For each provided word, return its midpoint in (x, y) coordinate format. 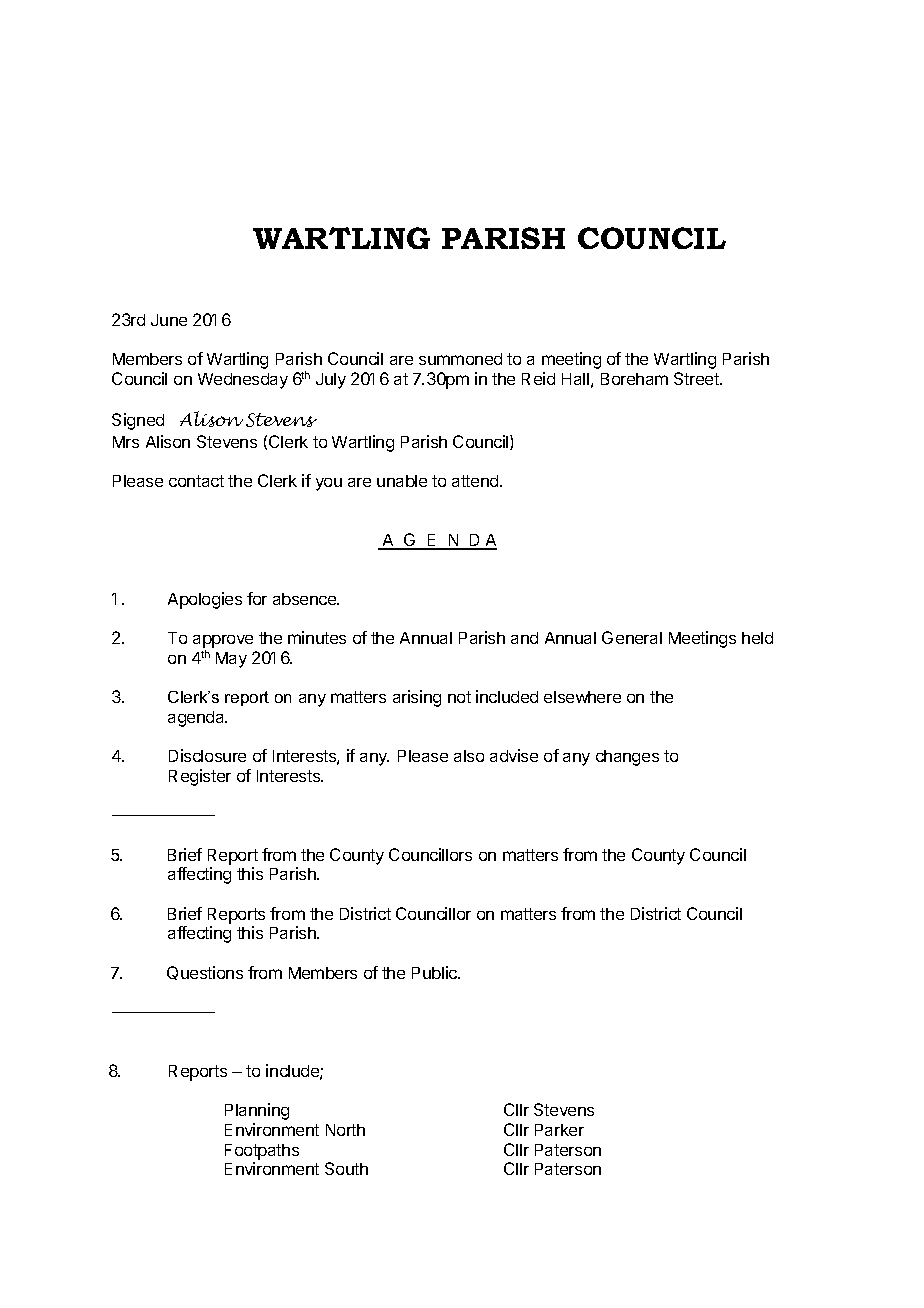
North (345, 1130)
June (169, 320)
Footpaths (262, 1152)
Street (697, 378)
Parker (559, 1130)
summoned (460, 359)
